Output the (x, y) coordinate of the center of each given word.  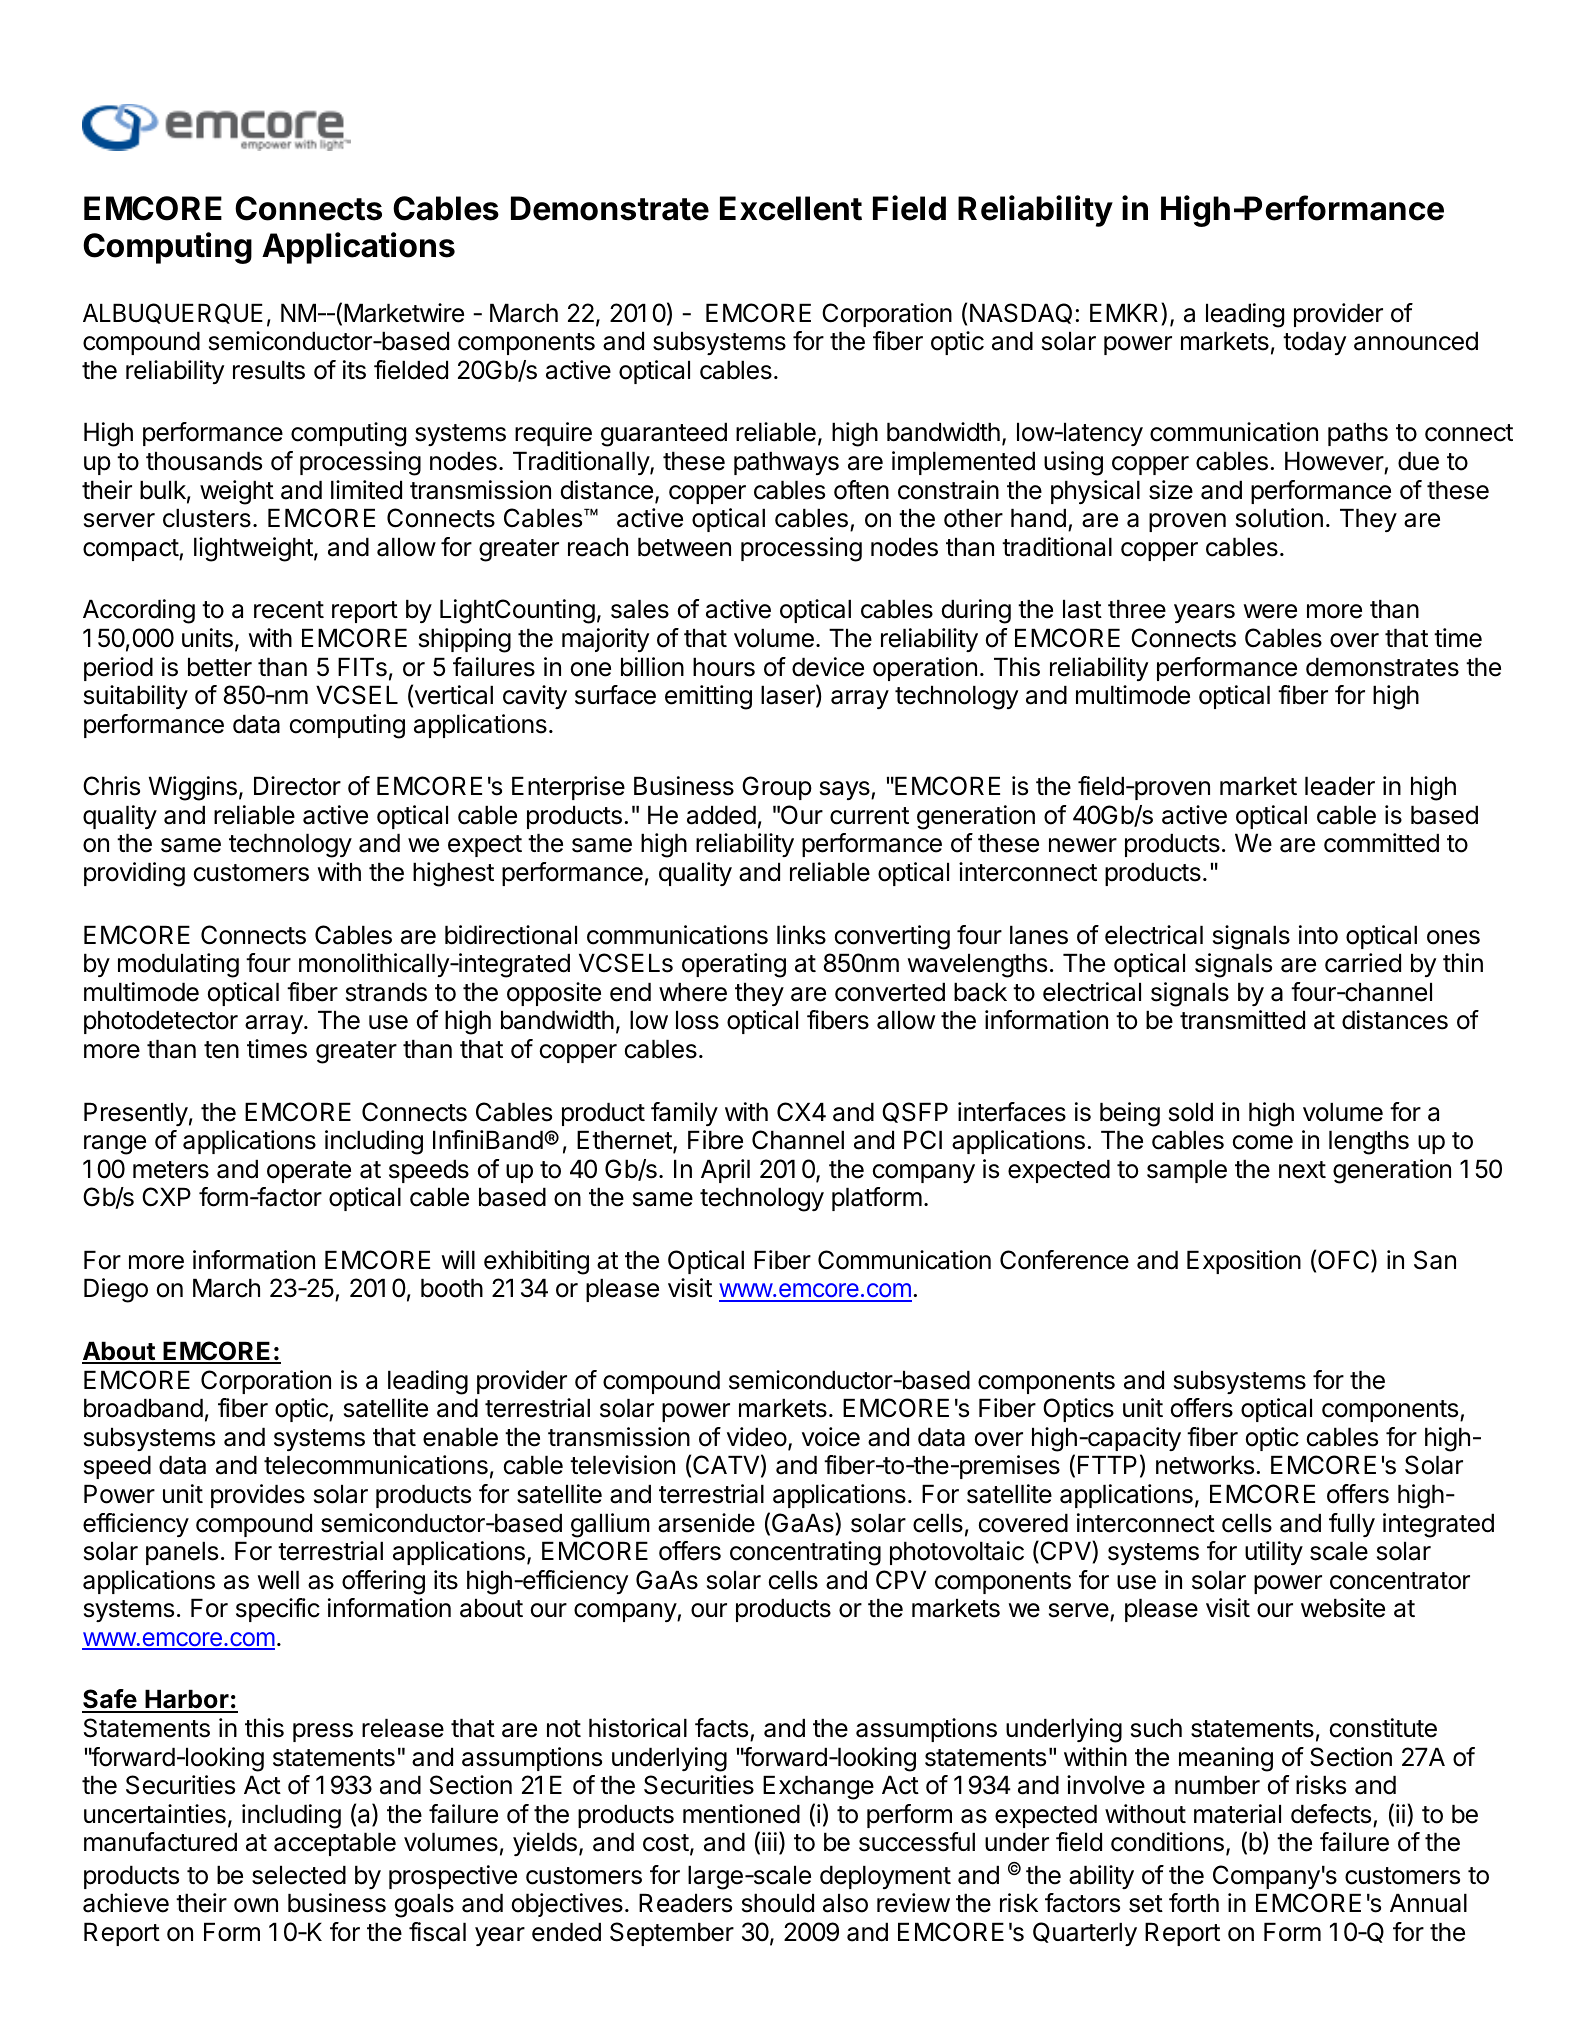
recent (289, 610)
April (725, 1171)
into (1318, 935)
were (1270, 611)
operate (309, 1172)
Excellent (791, 208)
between (684, 547)
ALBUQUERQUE (173, 313)
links (801, 935)
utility (1274, 1553)
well (278, 1580)
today (1314, 343)
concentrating (805, 1553)
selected (299, 1875)
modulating (178, 965)
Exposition (1244, 1262)
